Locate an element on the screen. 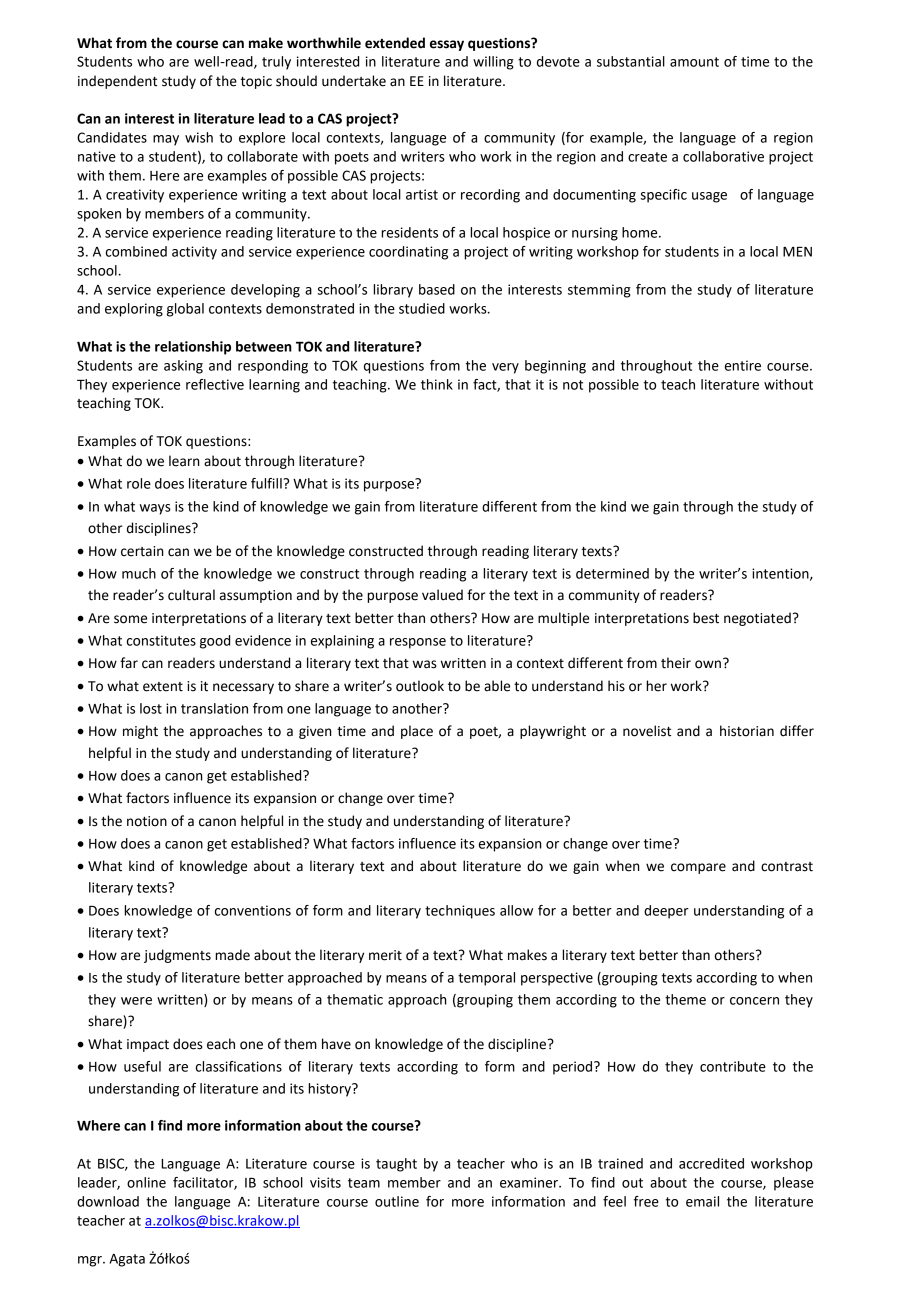  think is located at coordinates (437, 384).
